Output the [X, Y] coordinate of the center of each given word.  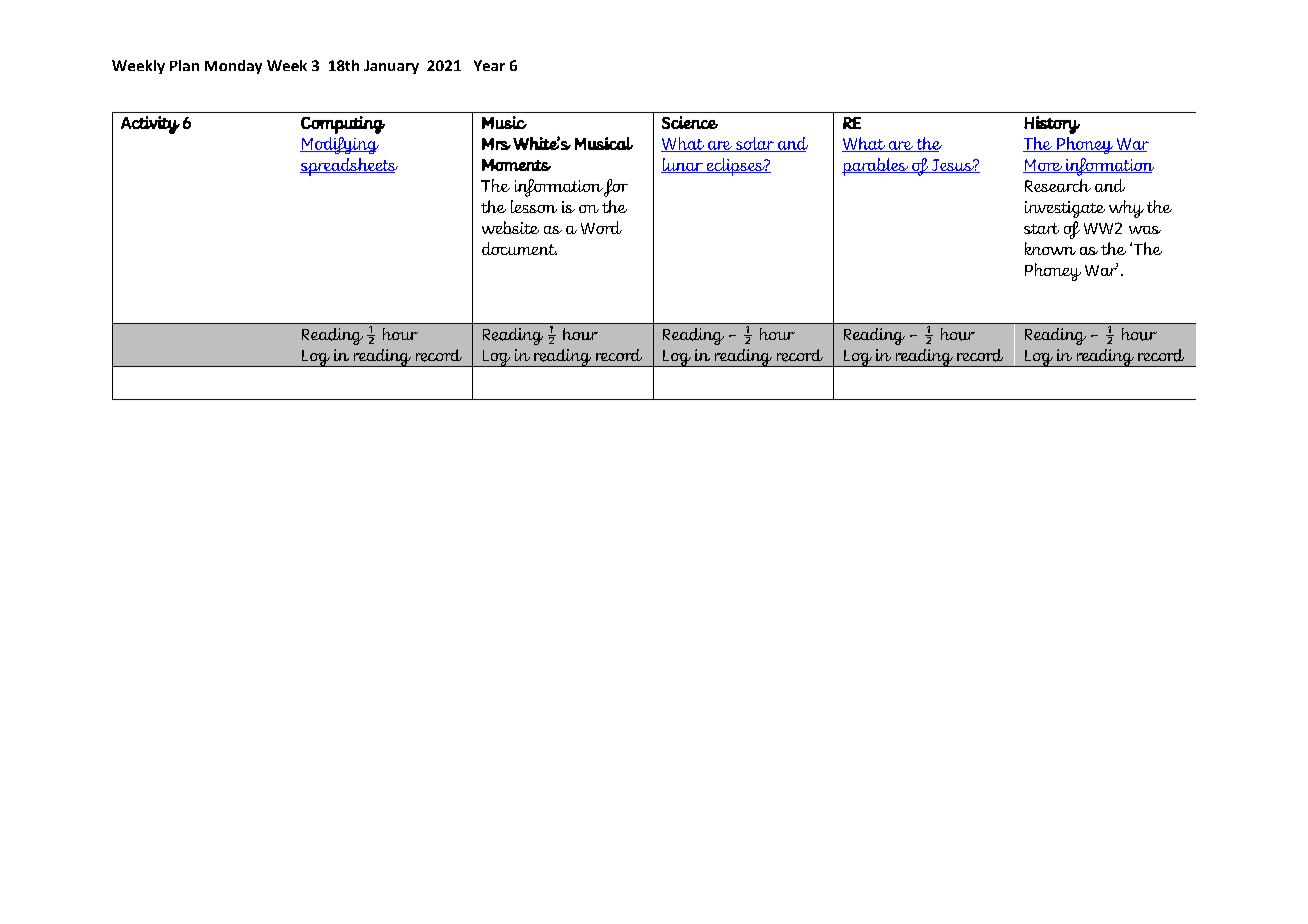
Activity [150, 125]
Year [489, 65]
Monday [233, 67]
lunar [683, 165]
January [391, 67]
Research [1058, 185]
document [519, 248]
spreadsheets [349, 167]
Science [690, 122]
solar [755, 144]
